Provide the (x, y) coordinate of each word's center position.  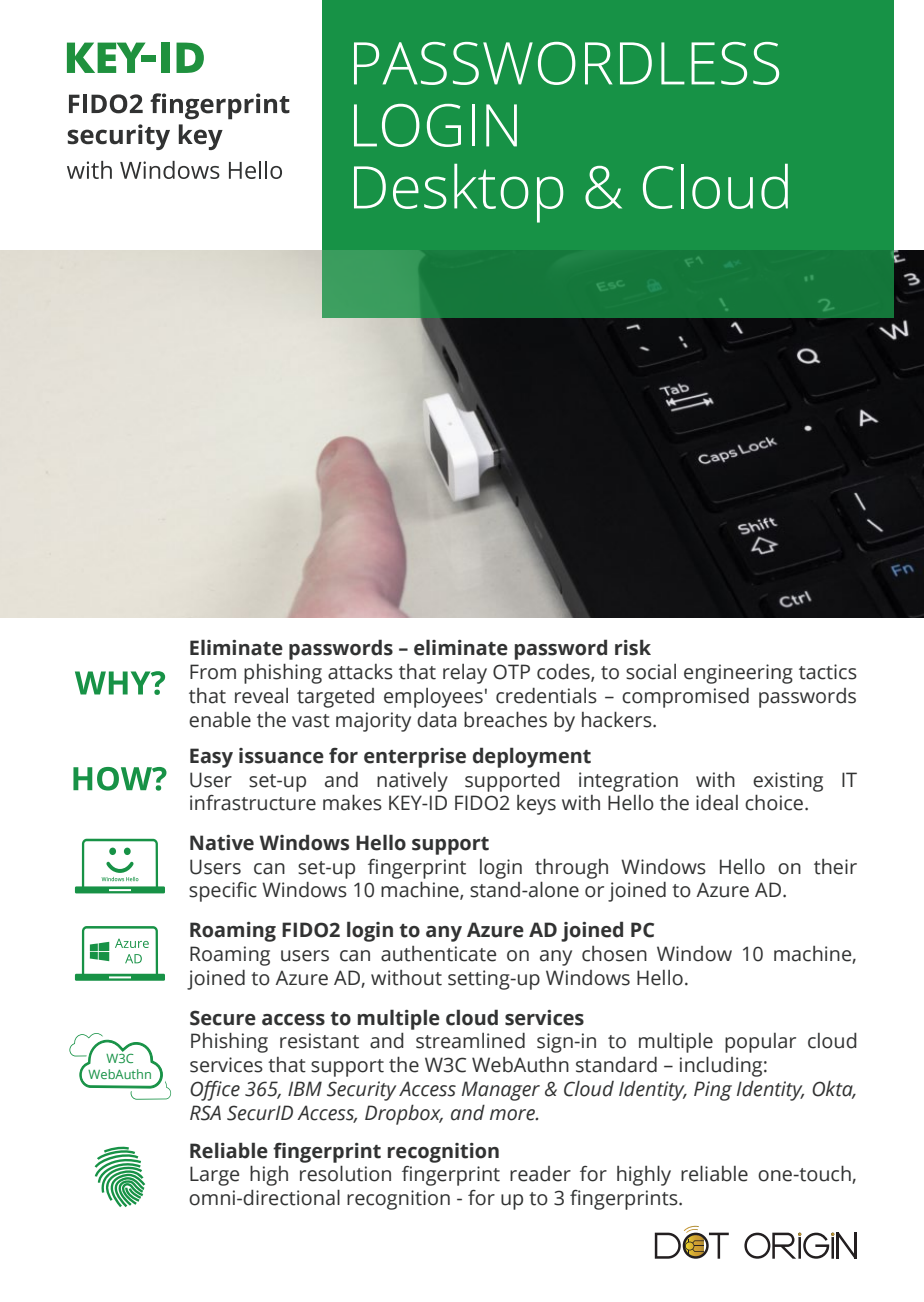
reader (540, 1174)
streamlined (470, 1041)
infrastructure (253, 803)
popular (760, 1043)
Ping (713, 1091)
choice (775, 802)
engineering (738, 674)
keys (536, 805)
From (213, 672)
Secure (223, 1018)
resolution (345, 1173)
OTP (511, 672)
